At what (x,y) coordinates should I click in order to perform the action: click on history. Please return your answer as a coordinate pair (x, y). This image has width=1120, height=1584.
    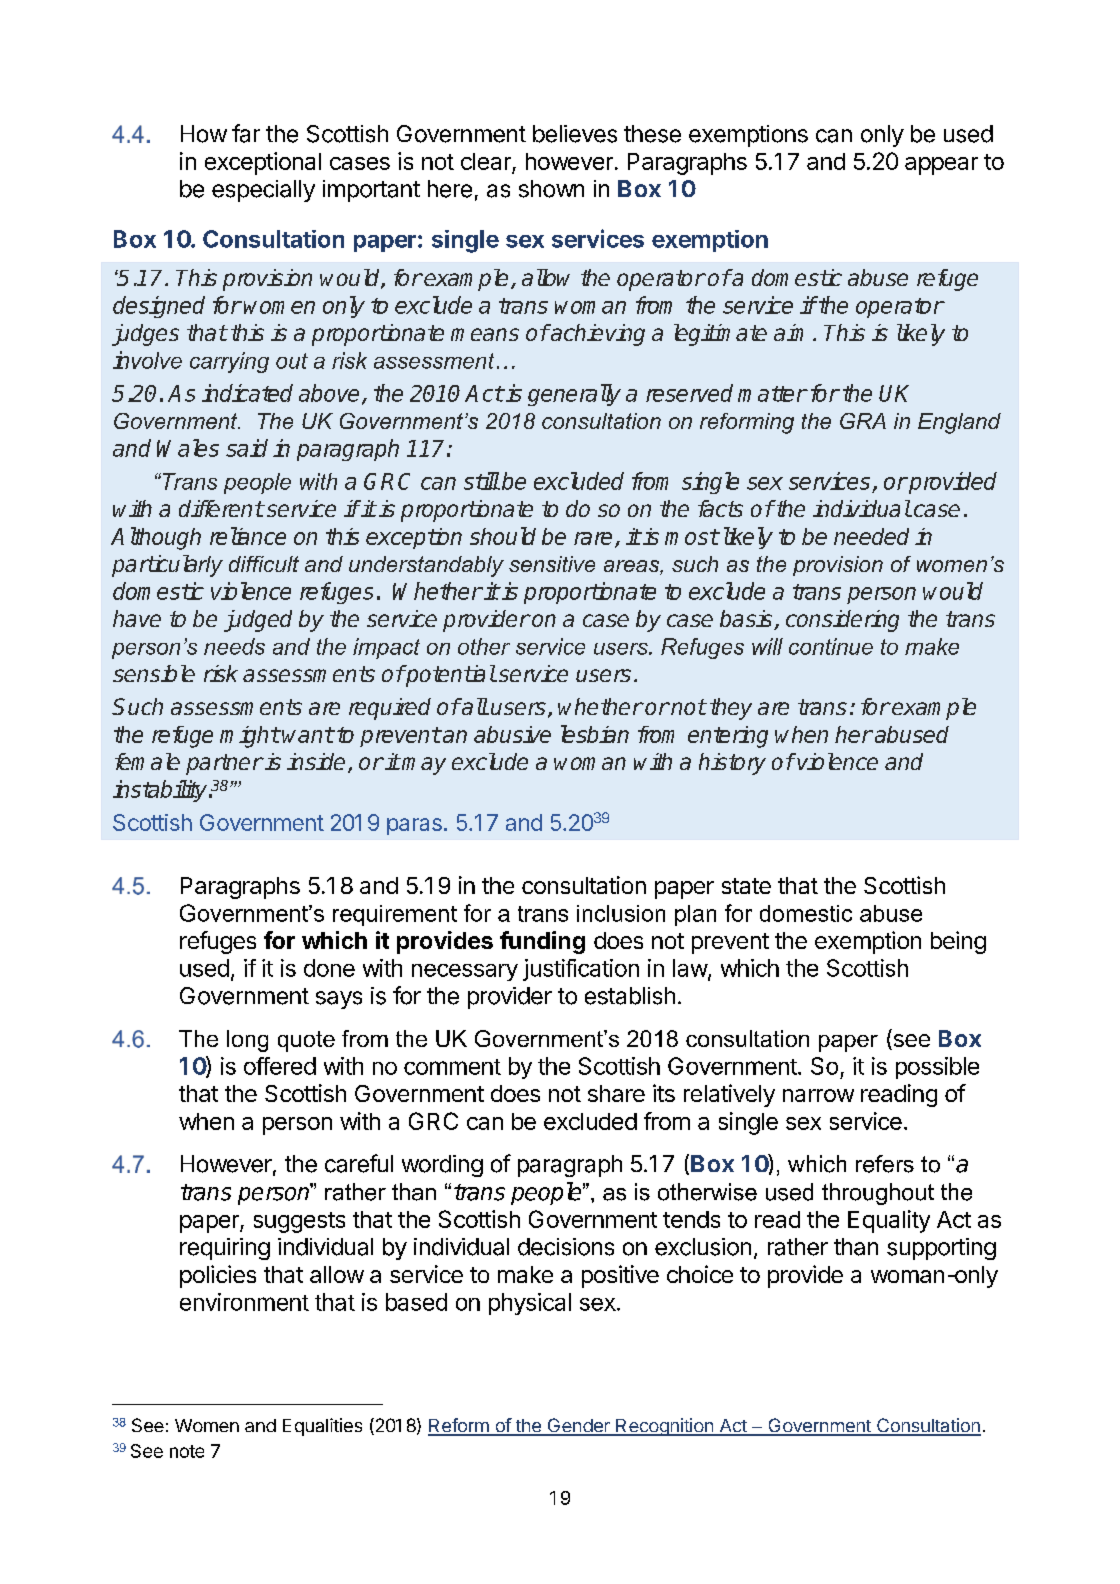
    Looking at the image, I should click on (732, 764).
